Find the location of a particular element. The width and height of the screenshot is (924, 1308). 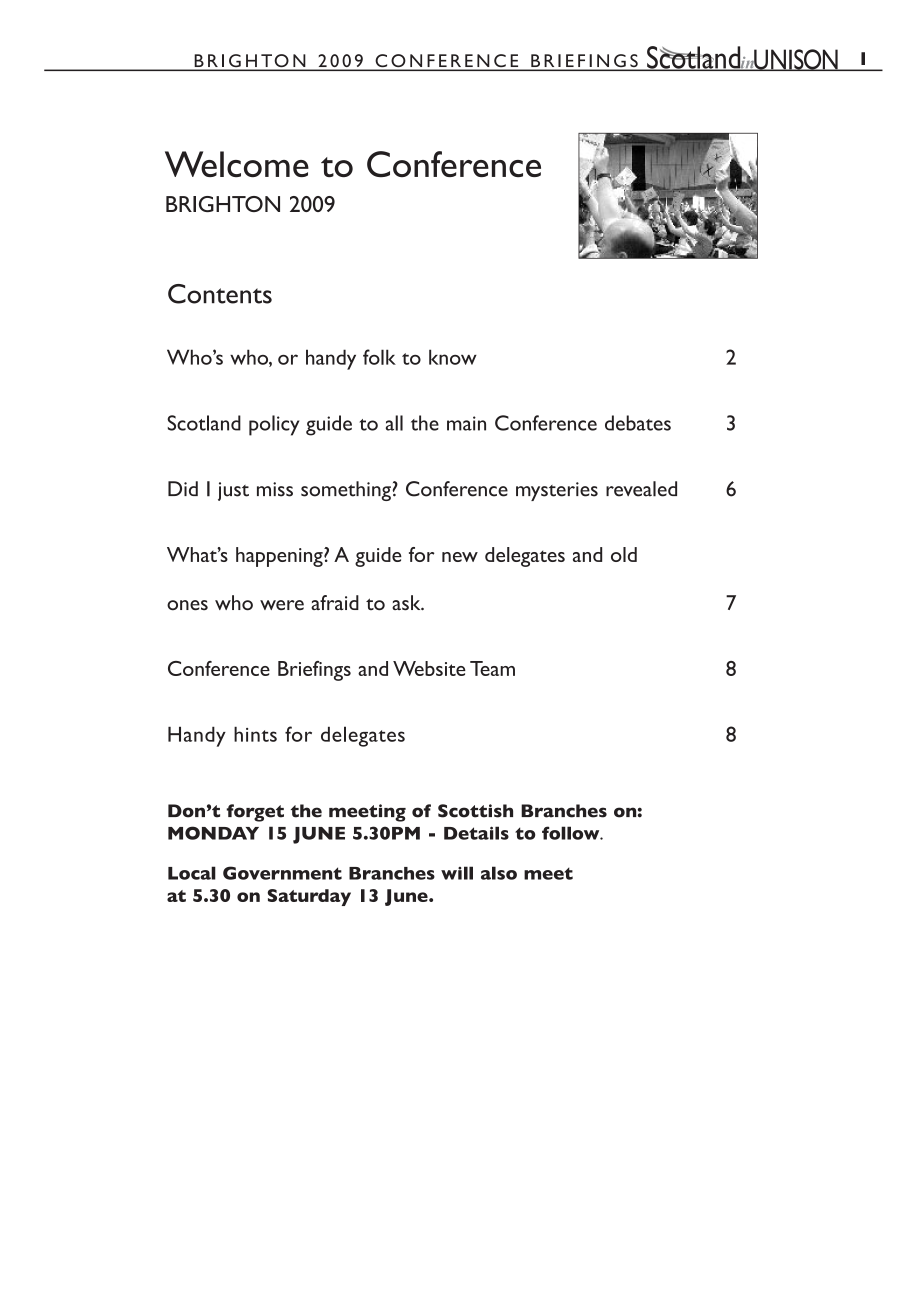

folk is located at coordinates (379, 357).
